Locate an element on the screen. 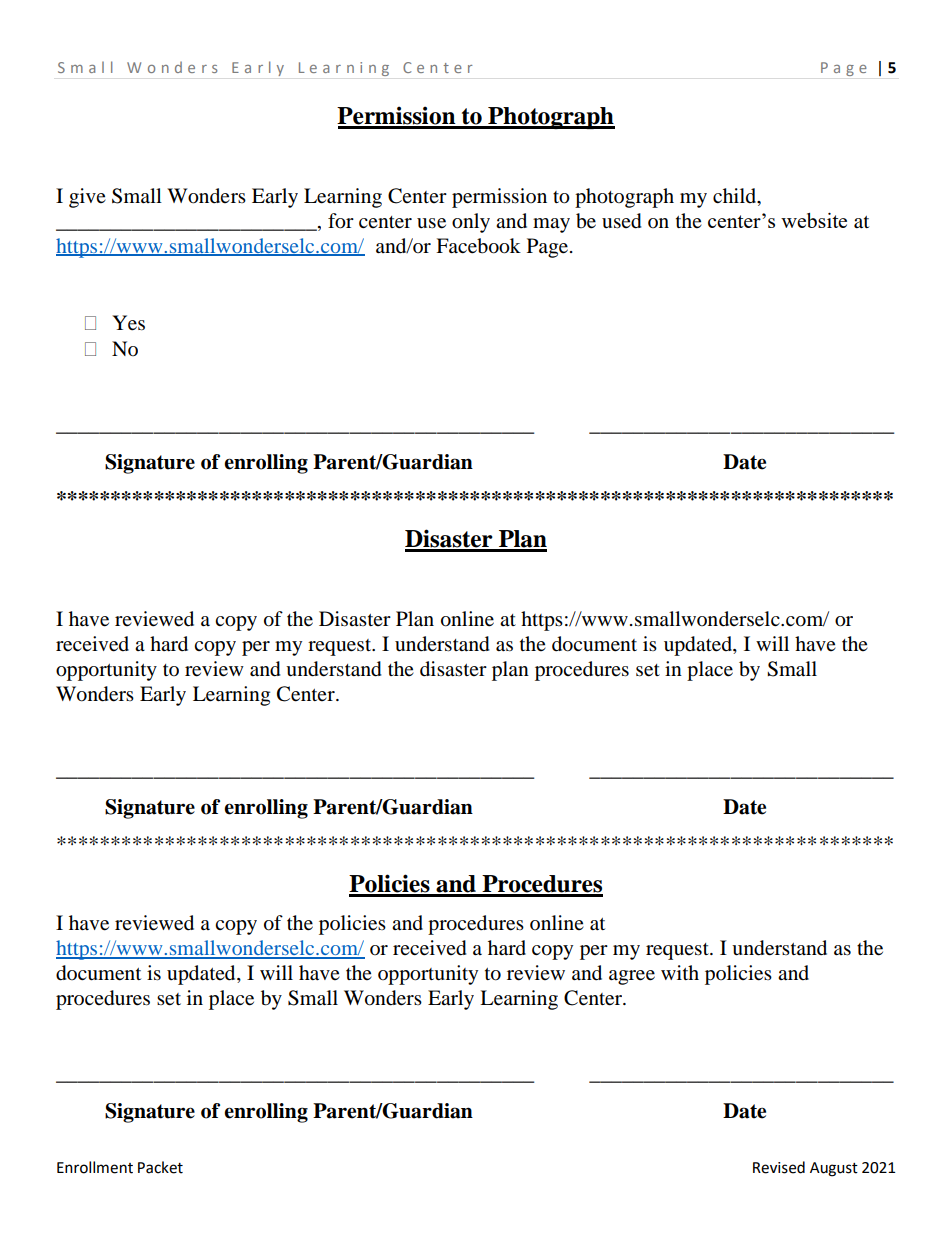 The height and width of the screenshot is (1233, 952). give is located at coordinates (87, 198).
